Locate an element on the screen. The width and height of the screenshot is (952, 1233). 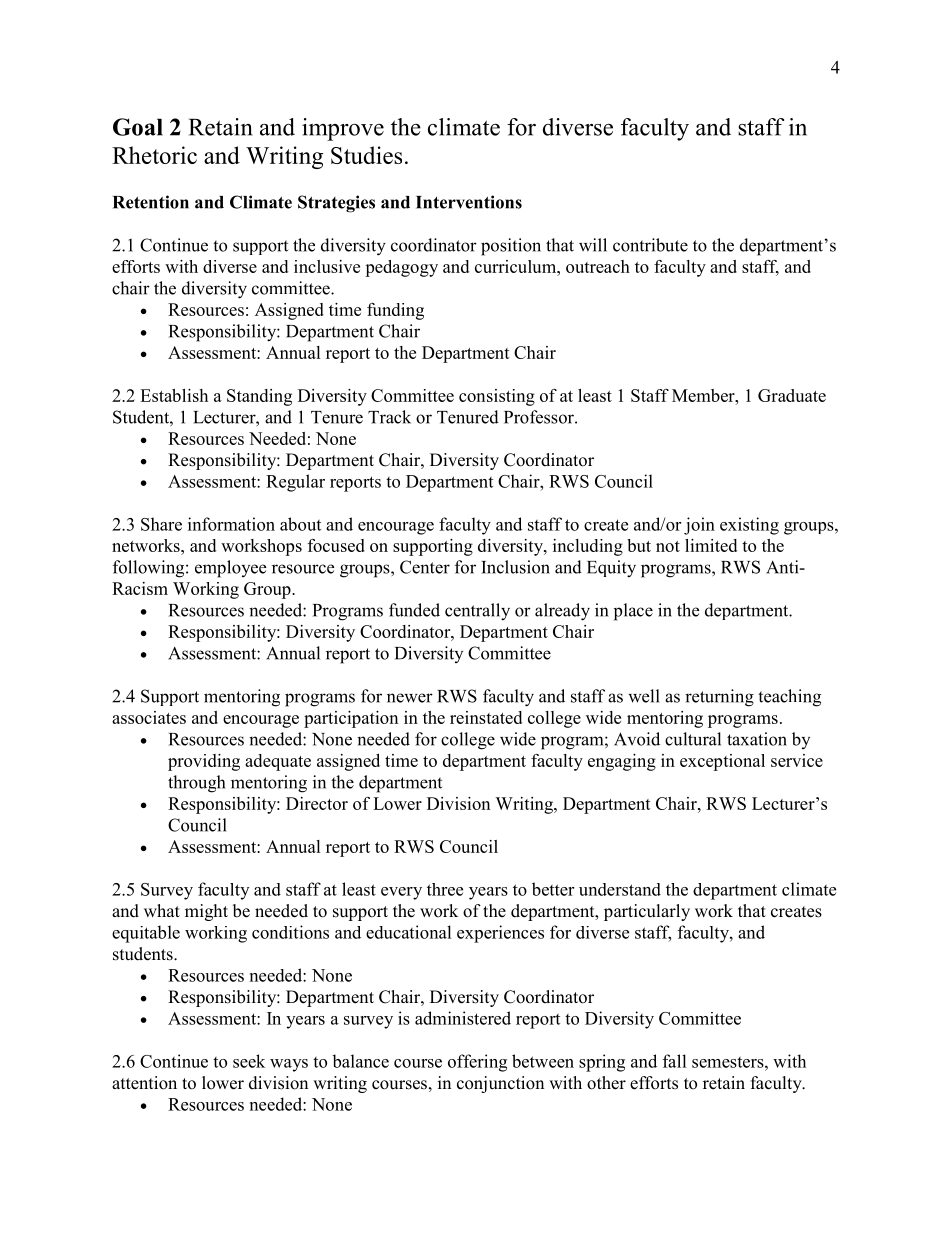
Interventions is located at coordinates (469, 202).
